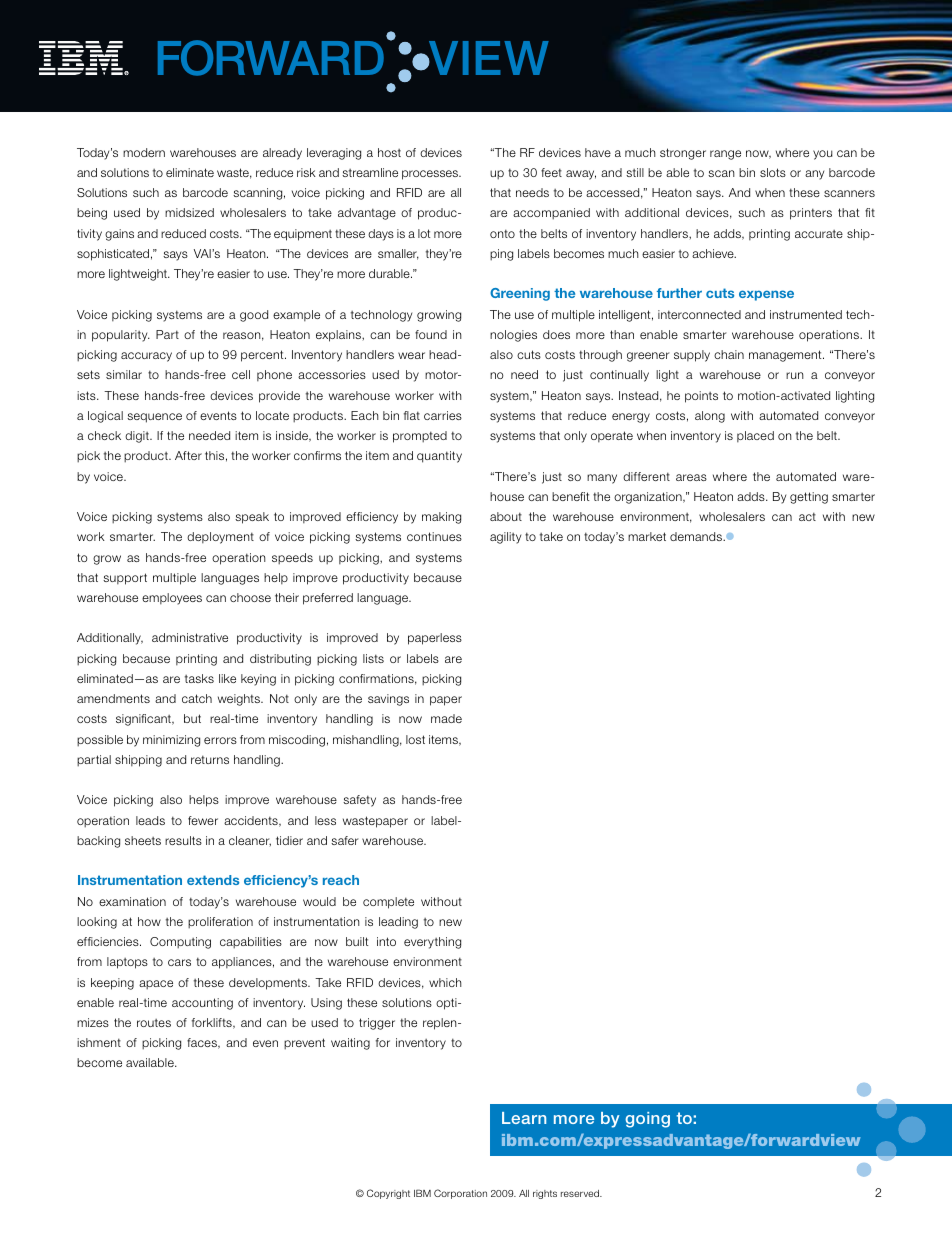  I want to click on placed, so click(755, 437).
